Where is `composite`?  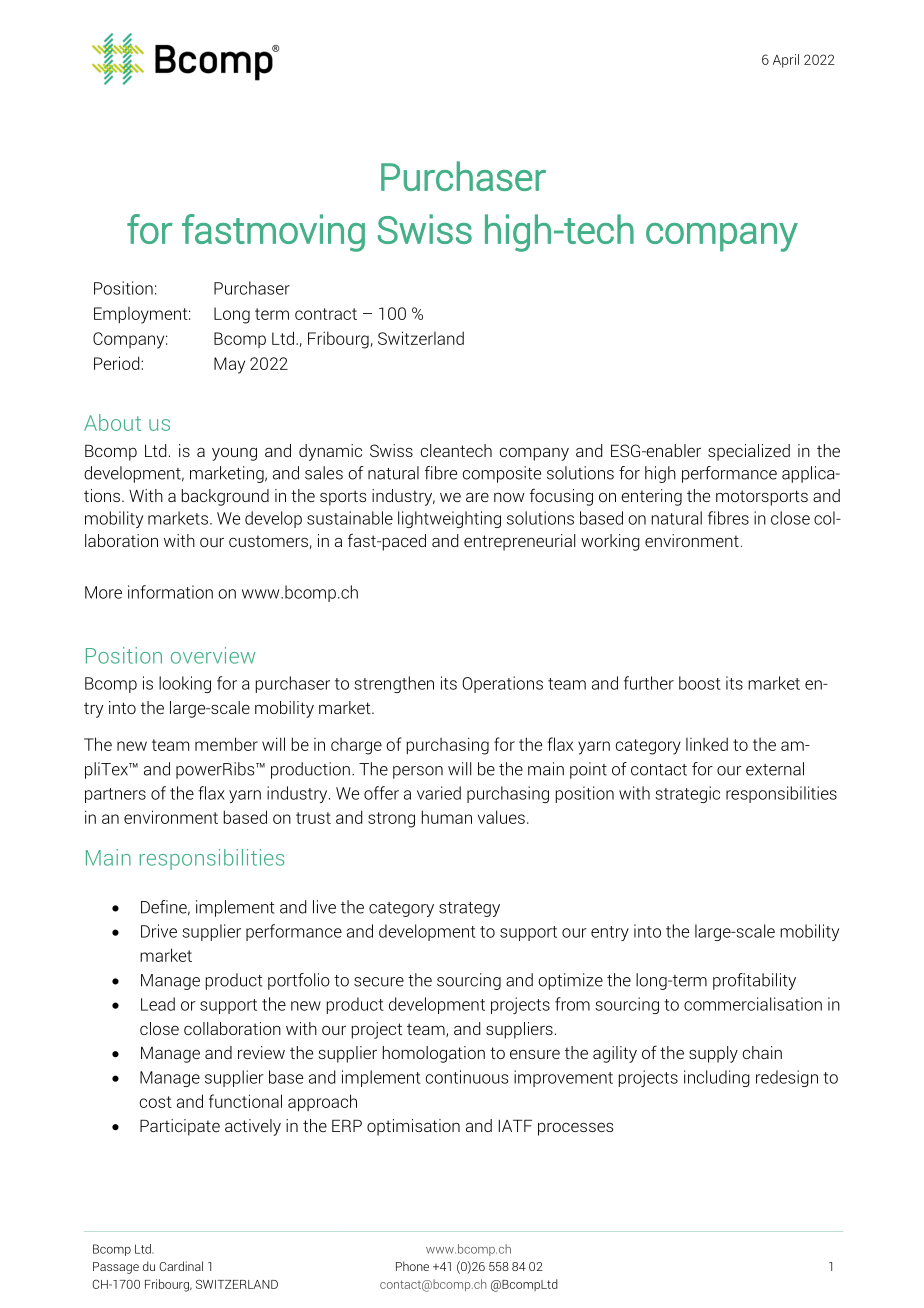
composite is located at coordinates (502, 474).
